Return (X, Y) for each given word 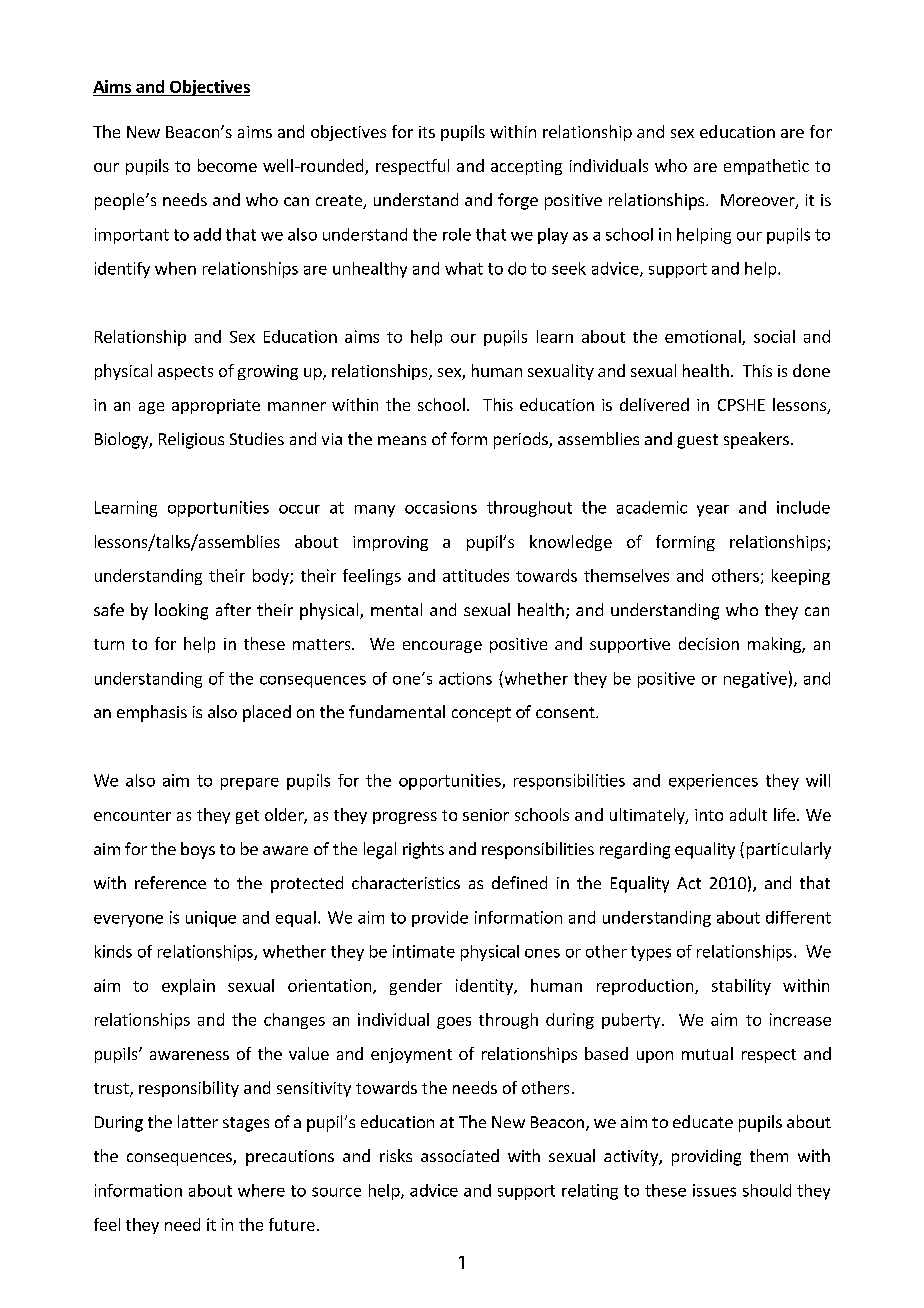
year (713, 511)
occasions (441, 507)
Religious (191, 440)
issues (714, 1190)
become (227, 165)
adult (748, 814)
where (261, 1190)
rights (423, 850)
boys (198, 850)
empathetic (766, 167)
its (427, 132)
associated (460, 1155)
